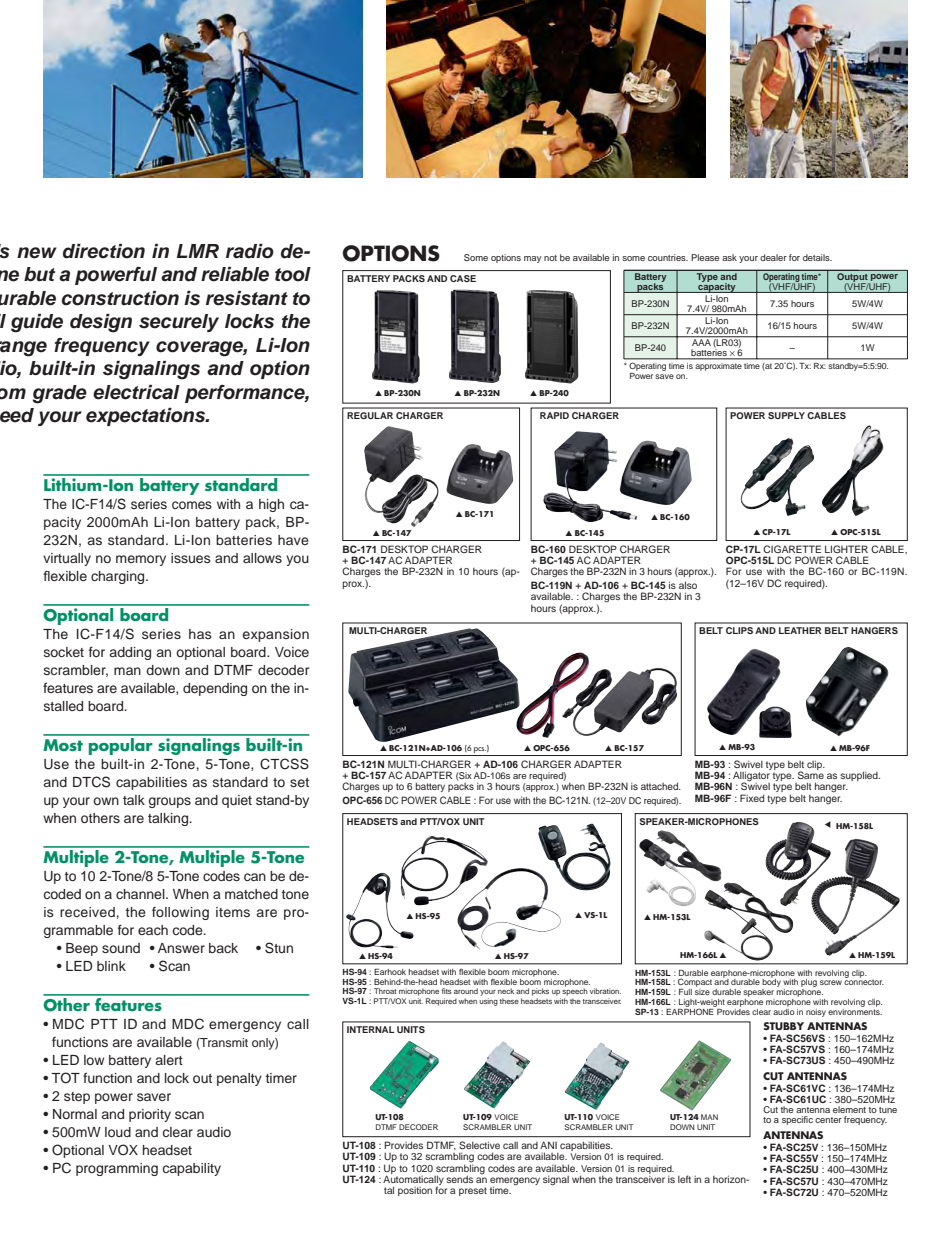 This page has height=1240, width=952. I want to click on adding, so click(130, 653).
